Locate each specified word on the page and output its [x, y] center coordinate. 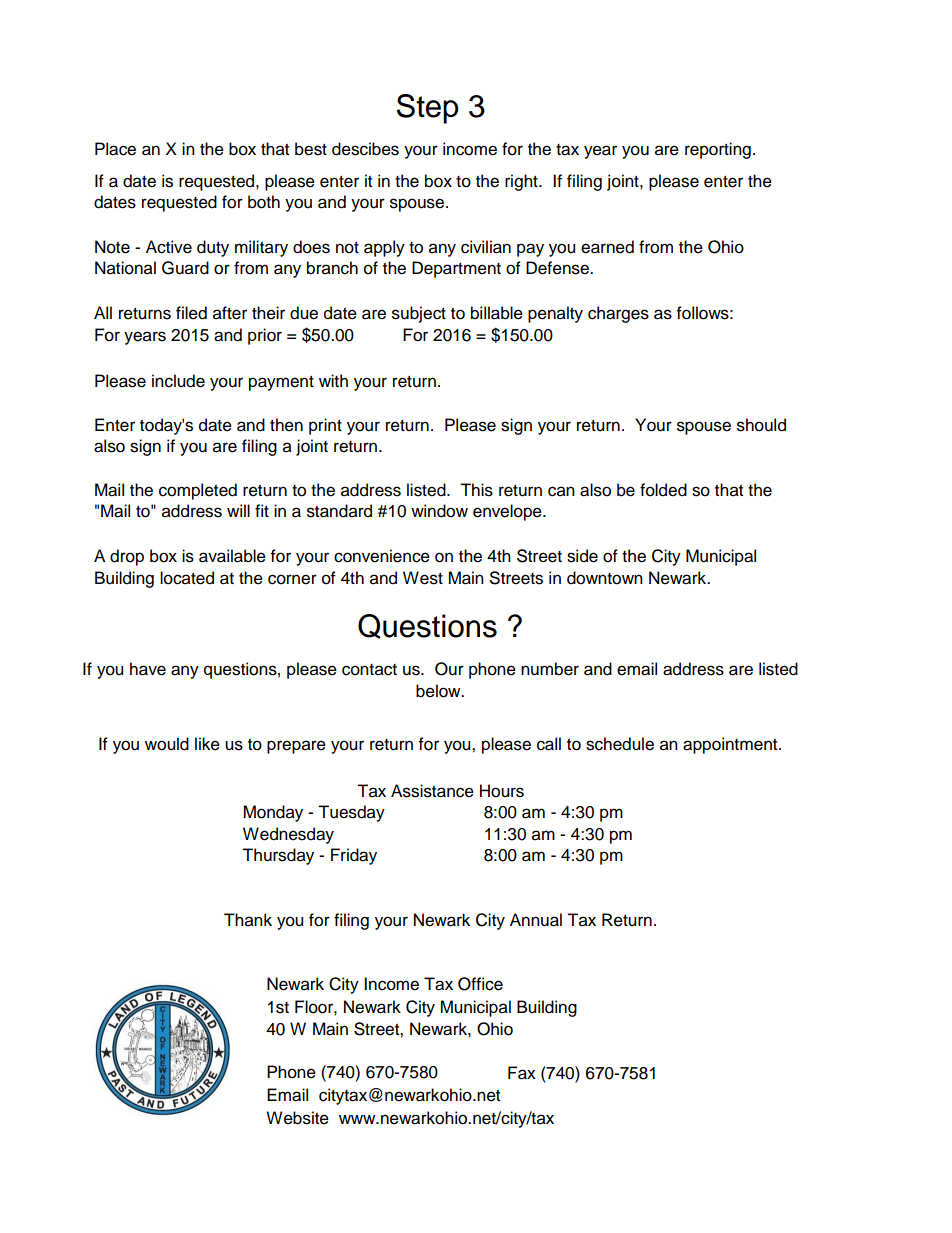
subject [419, 314]
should [761, 425]
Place [115, 149]
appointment [731, 745]
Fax [522, 1073]
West [423, 578]
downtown [605, 578]
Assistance [432, 791]
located [187, 578]
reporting [718, 150]
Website [297, 1118]
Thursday [278, 856]
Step [428, 109]
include [178, 381]
